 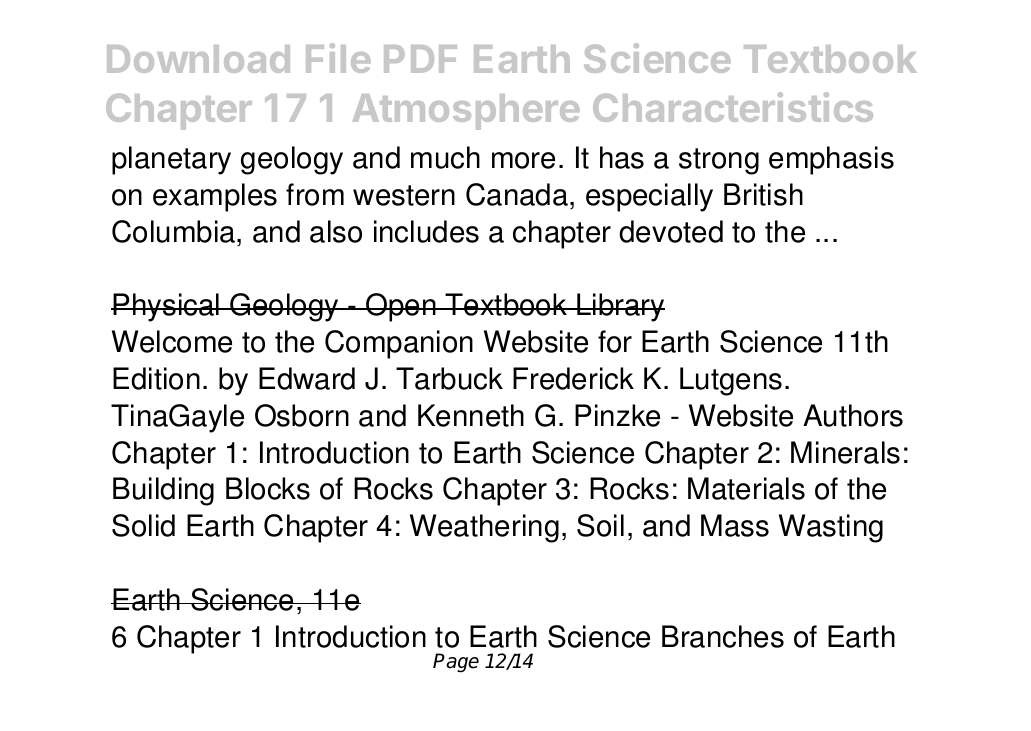 I want to click on Authors, so click(x=853, y=415).
